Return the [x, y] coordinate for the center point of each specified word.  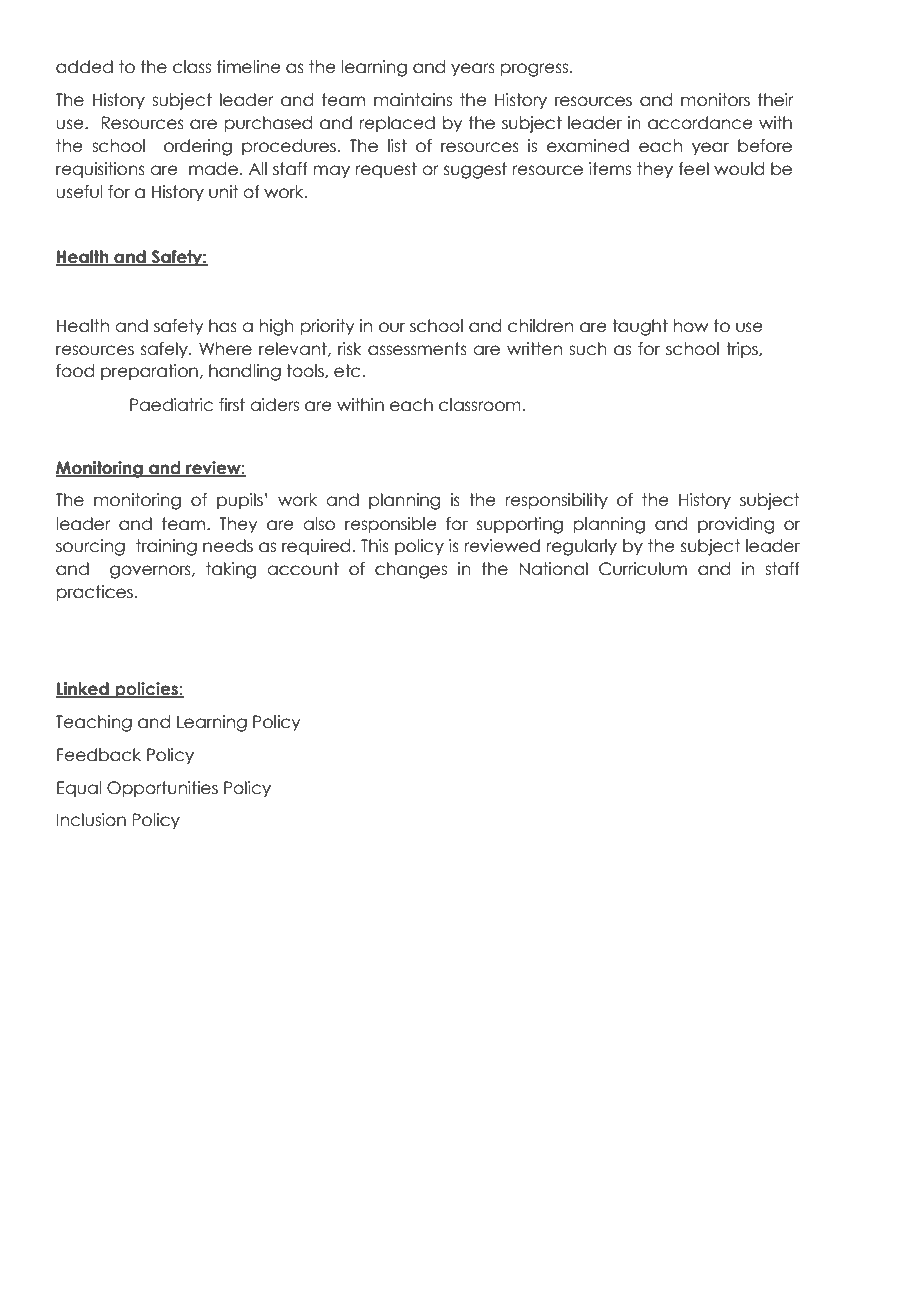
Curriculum [643, 569]
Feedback [99, 755]
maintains [413, 100]
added [84, 67]
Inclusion [91, 820]
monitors [715, 100]
